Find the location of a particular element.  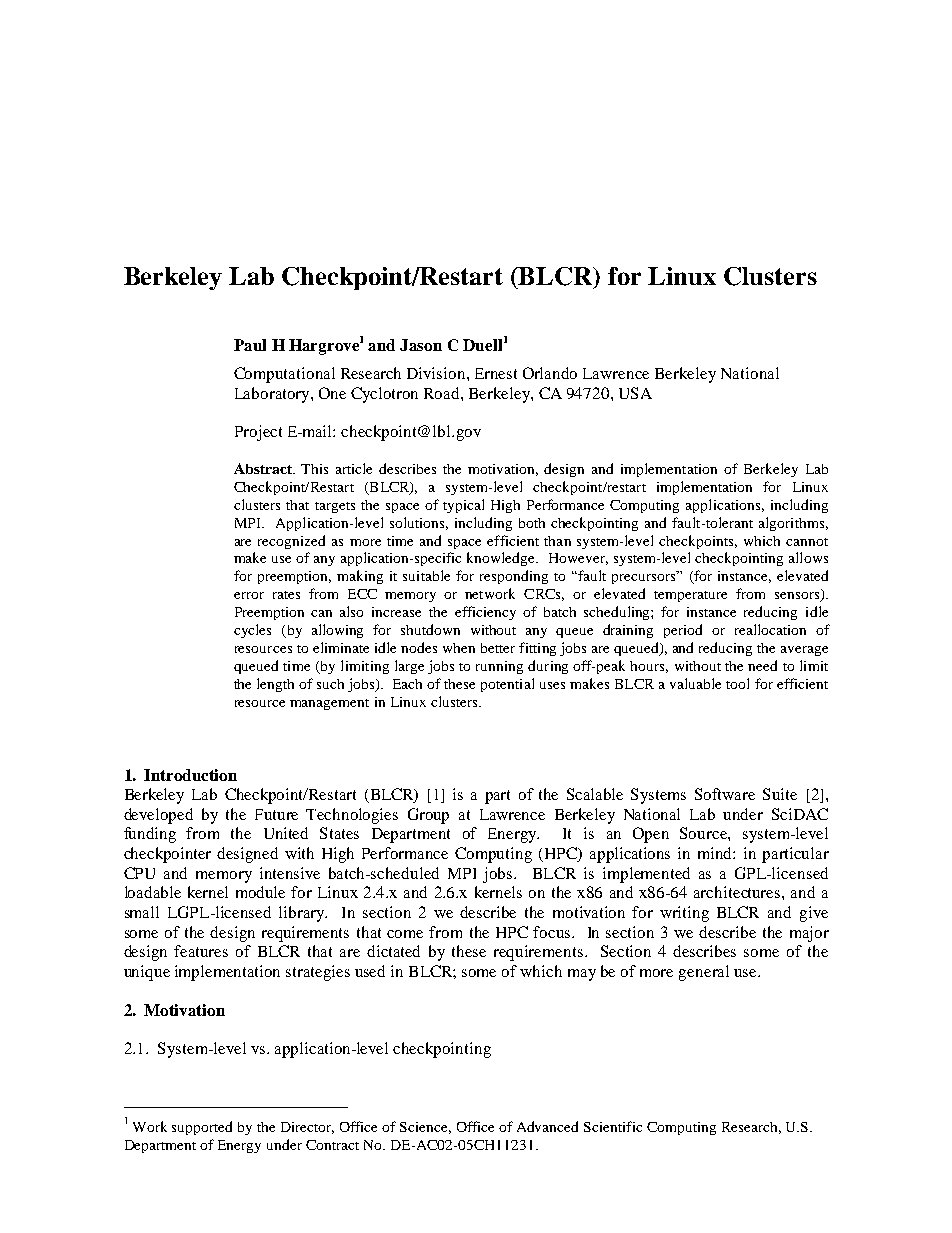

Software is located at coordinates (725, 794).
